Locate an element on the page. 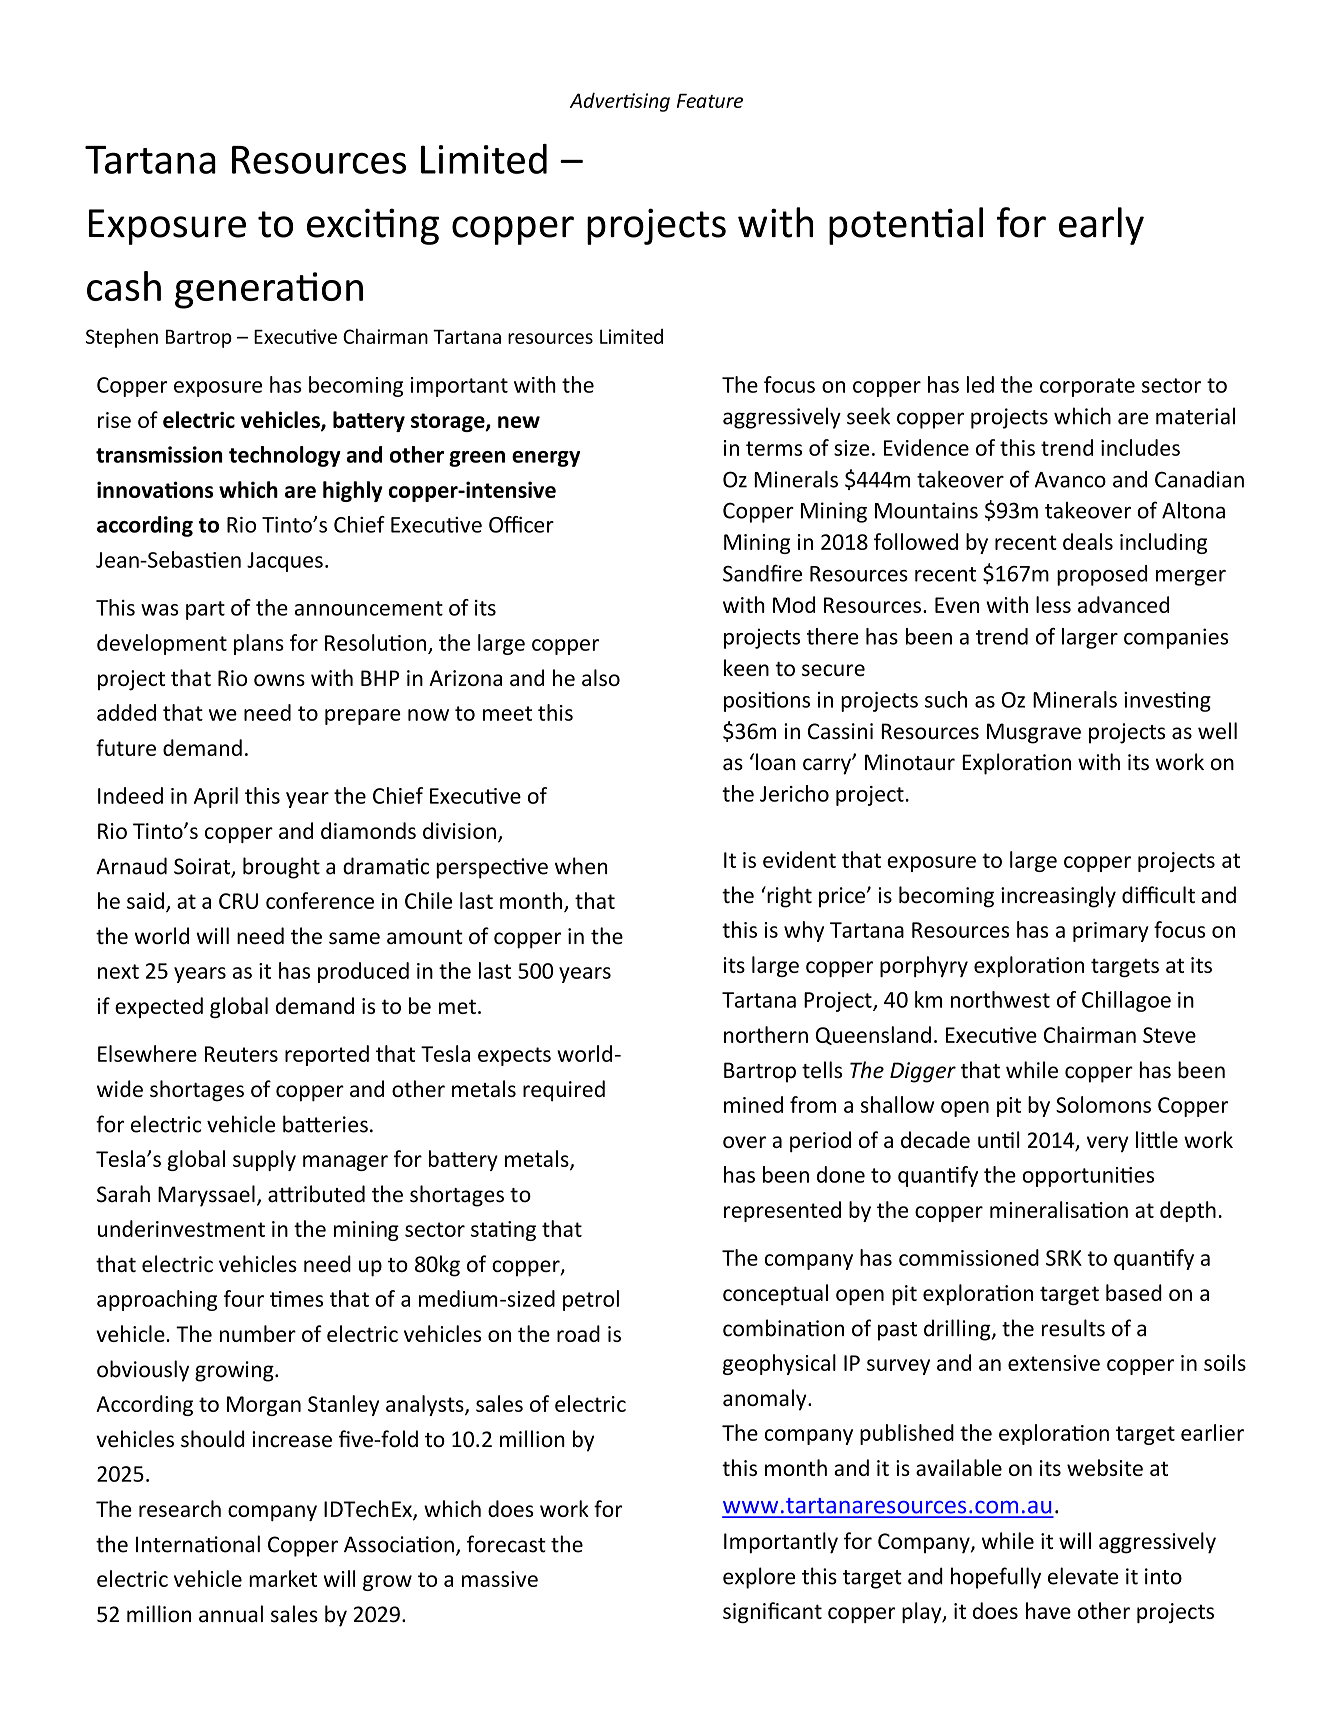  represented is located at coordinates (782, 1211).
